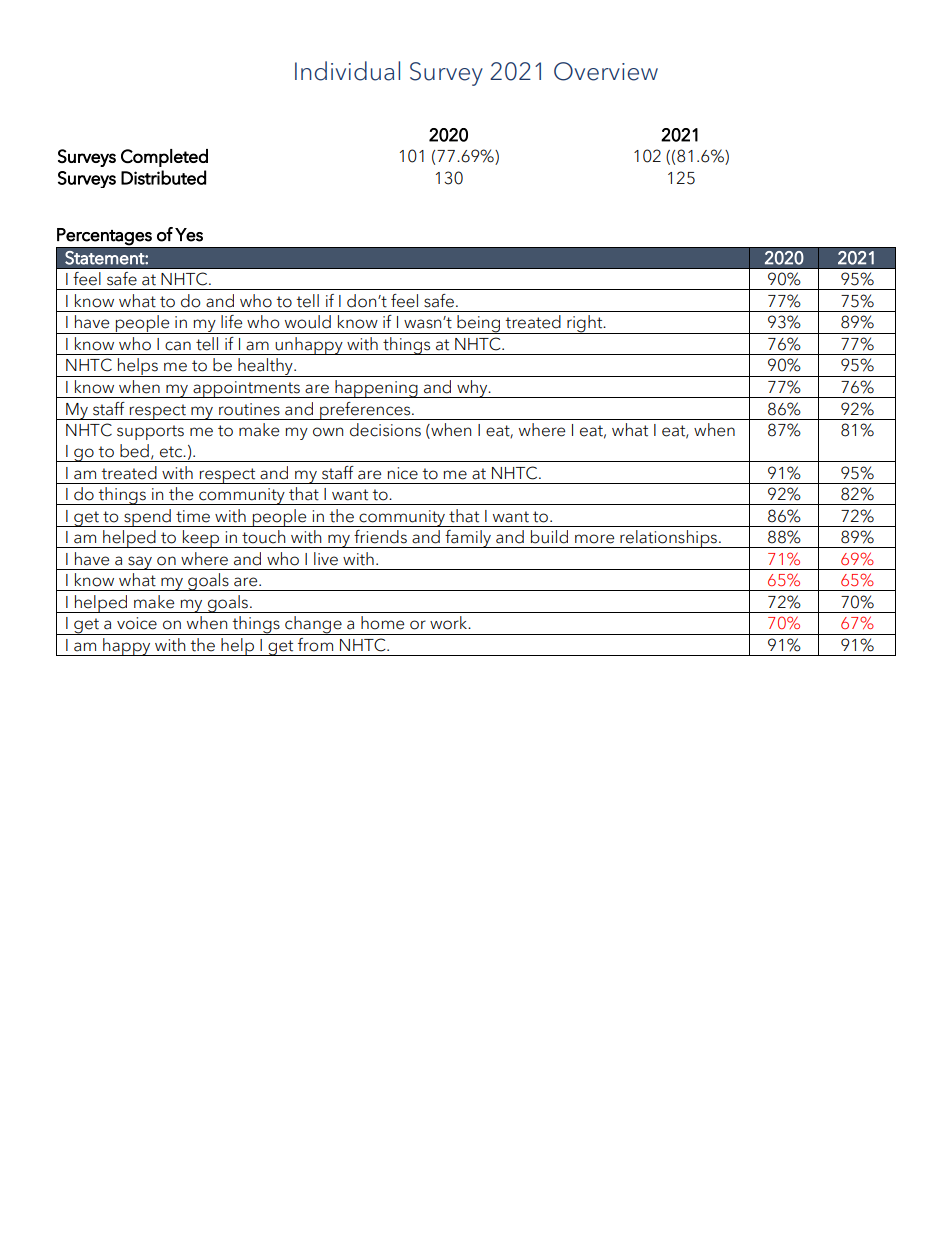 This screenshot has width=952, height=1233. What do you see at coordinates (606, 71) in the screenshot?
I see `Overview` at bounding box center [606, 71].
